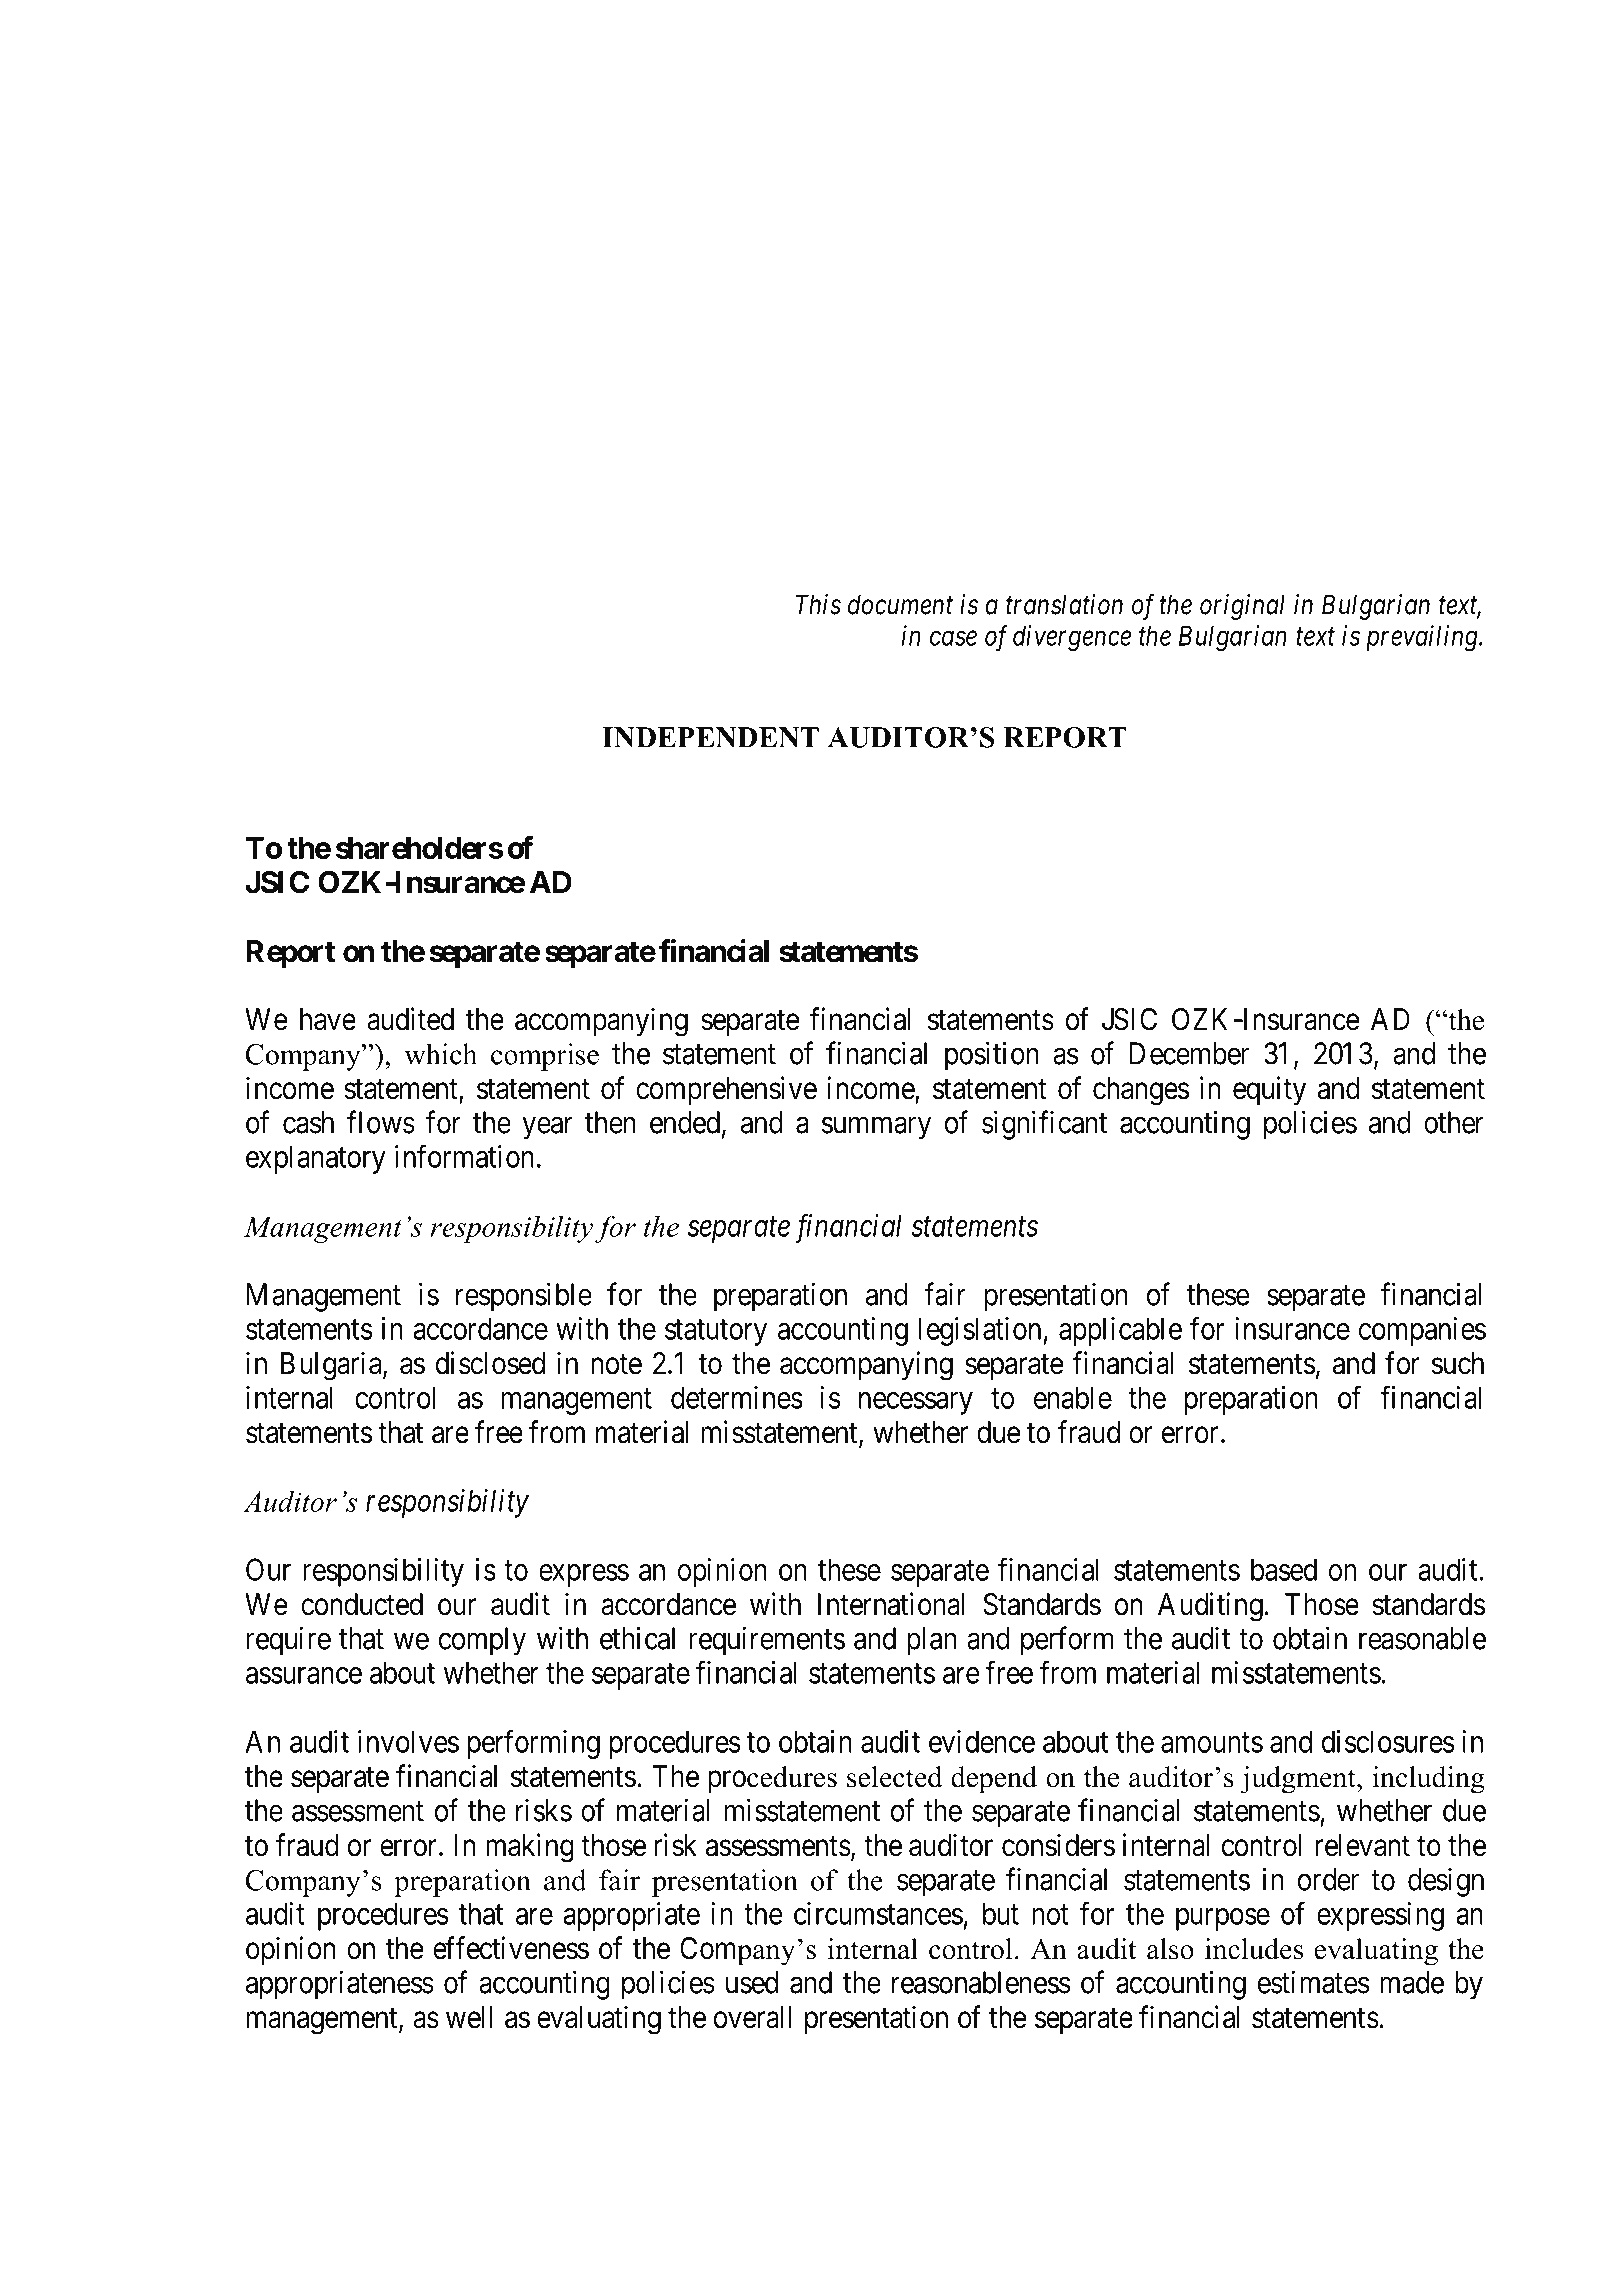  Describe the element at coordinates (1242, 607) in the page. I see `original` at that location.
